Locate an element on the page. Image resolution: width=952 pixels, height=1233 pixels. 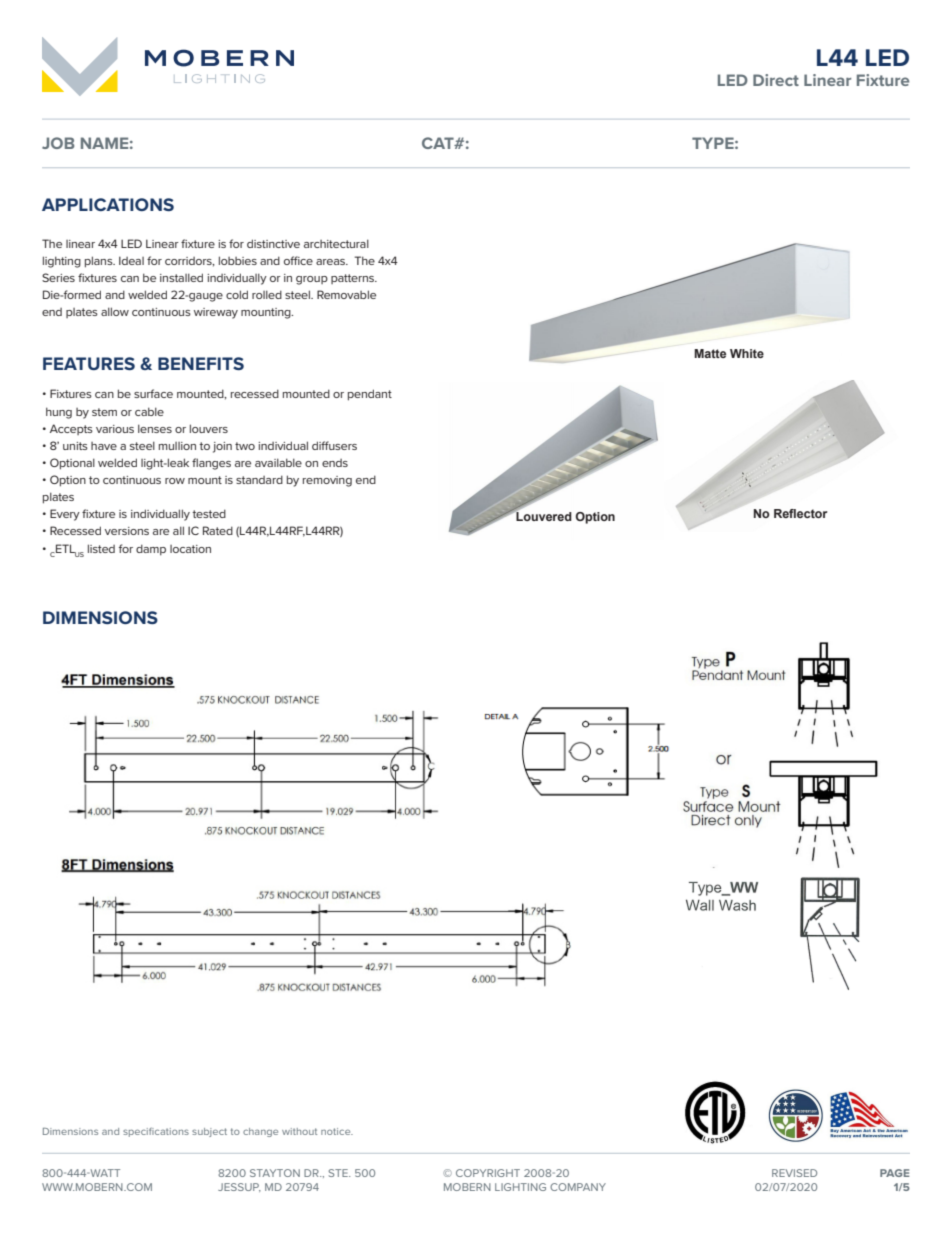
notice is located at coordinates (337, 1131).
